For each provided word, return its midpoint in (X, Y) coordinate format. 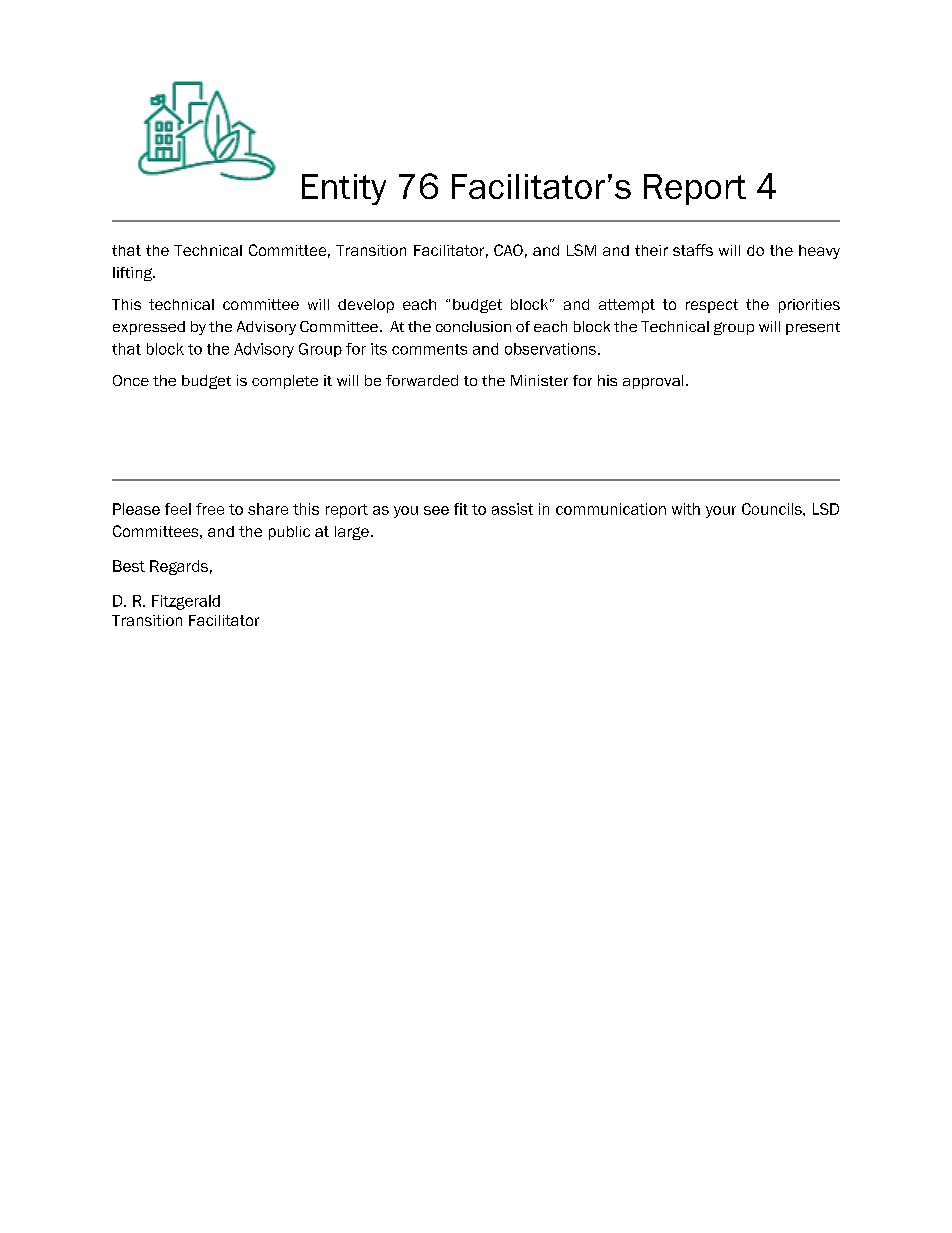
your (721, 512)
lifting (134, 274)
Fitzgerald (186, 602)
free (210, 509)
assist (512, 509)
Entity (344, 189)
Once (131, 380)
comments (429, 349)
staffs (693, 250)
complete (285, 382)
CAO (508, 250)
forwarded (422, 380)
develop (366, 306)
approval (653, 382)
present (813, 328)
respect (712, 306)
